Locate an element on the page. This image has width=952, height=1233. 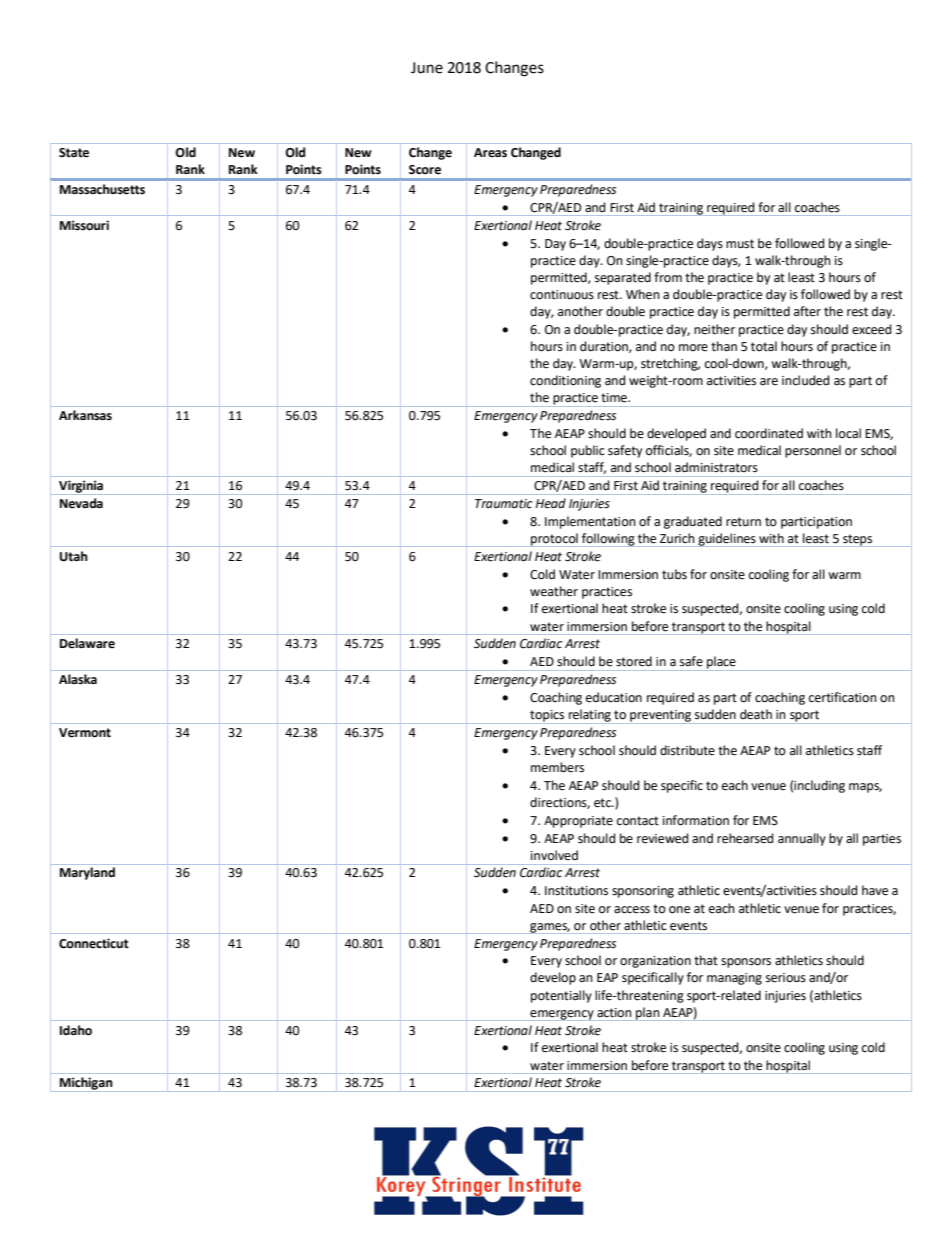
weather is located at coordinates (554, 591).
